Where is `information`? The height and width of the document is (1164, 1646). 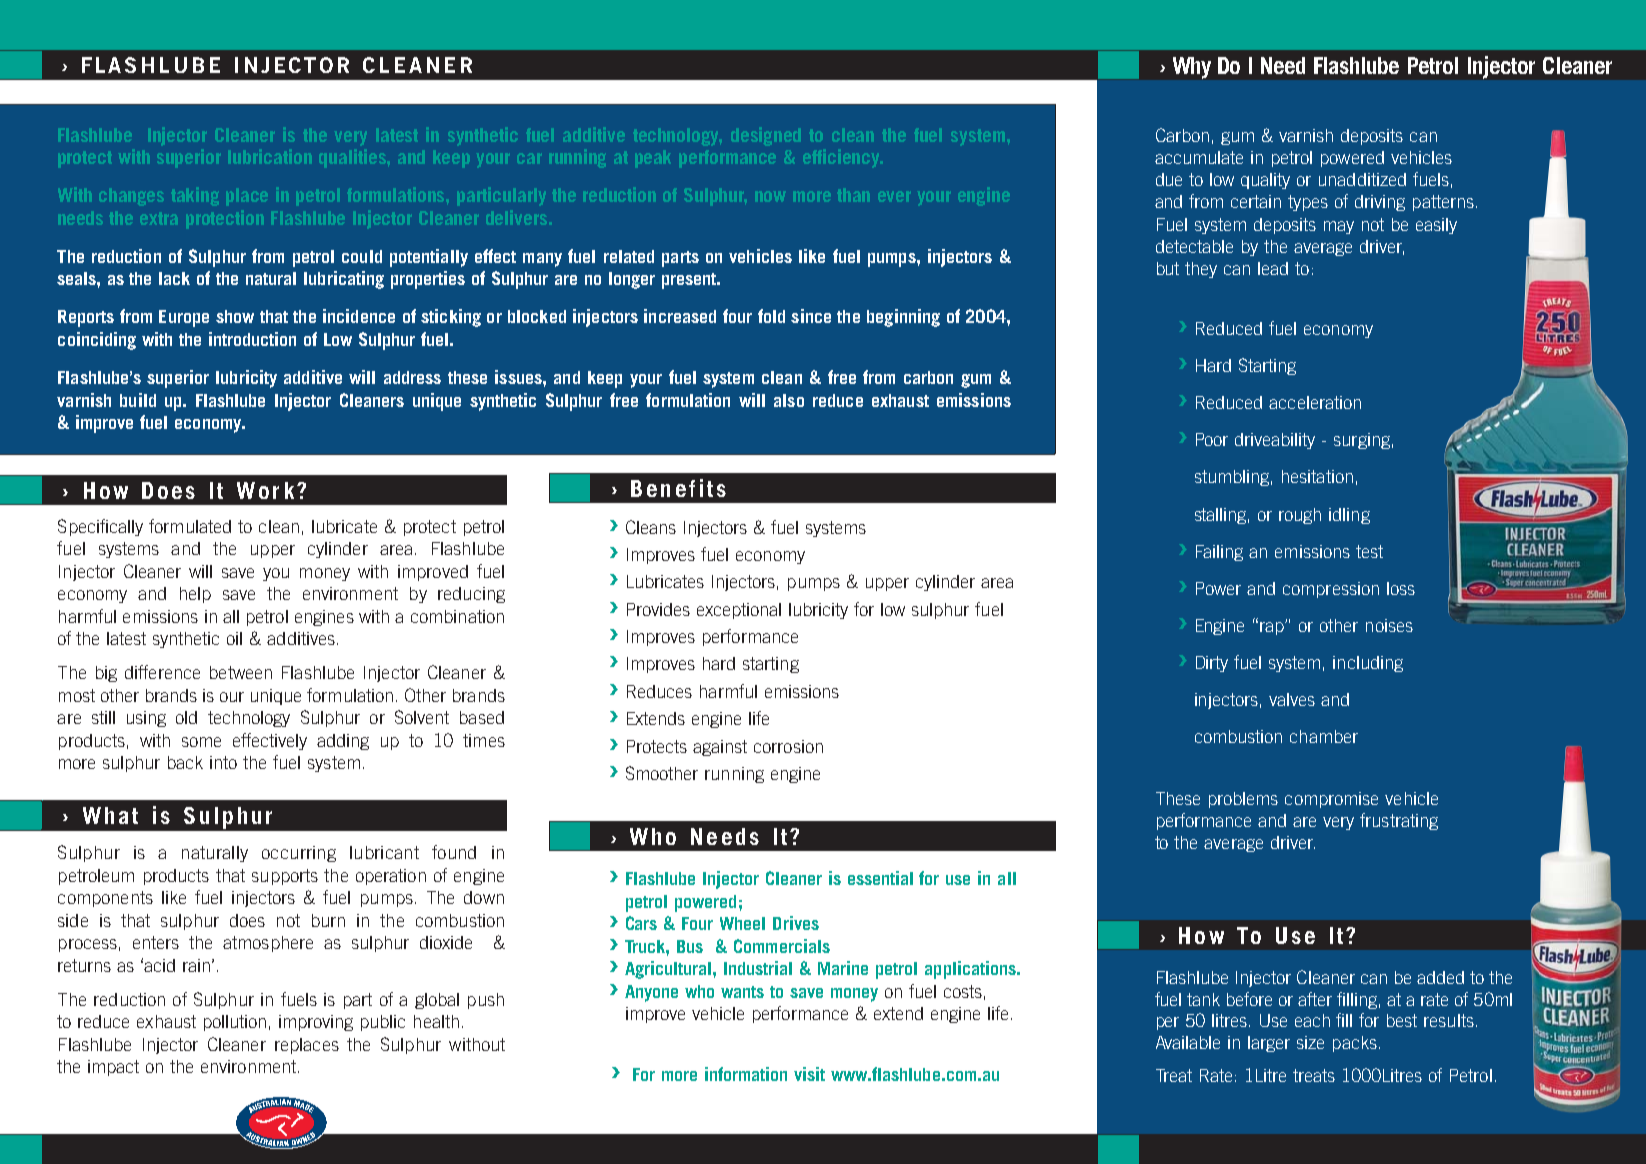
information is located at coordinates (746, 1074).
